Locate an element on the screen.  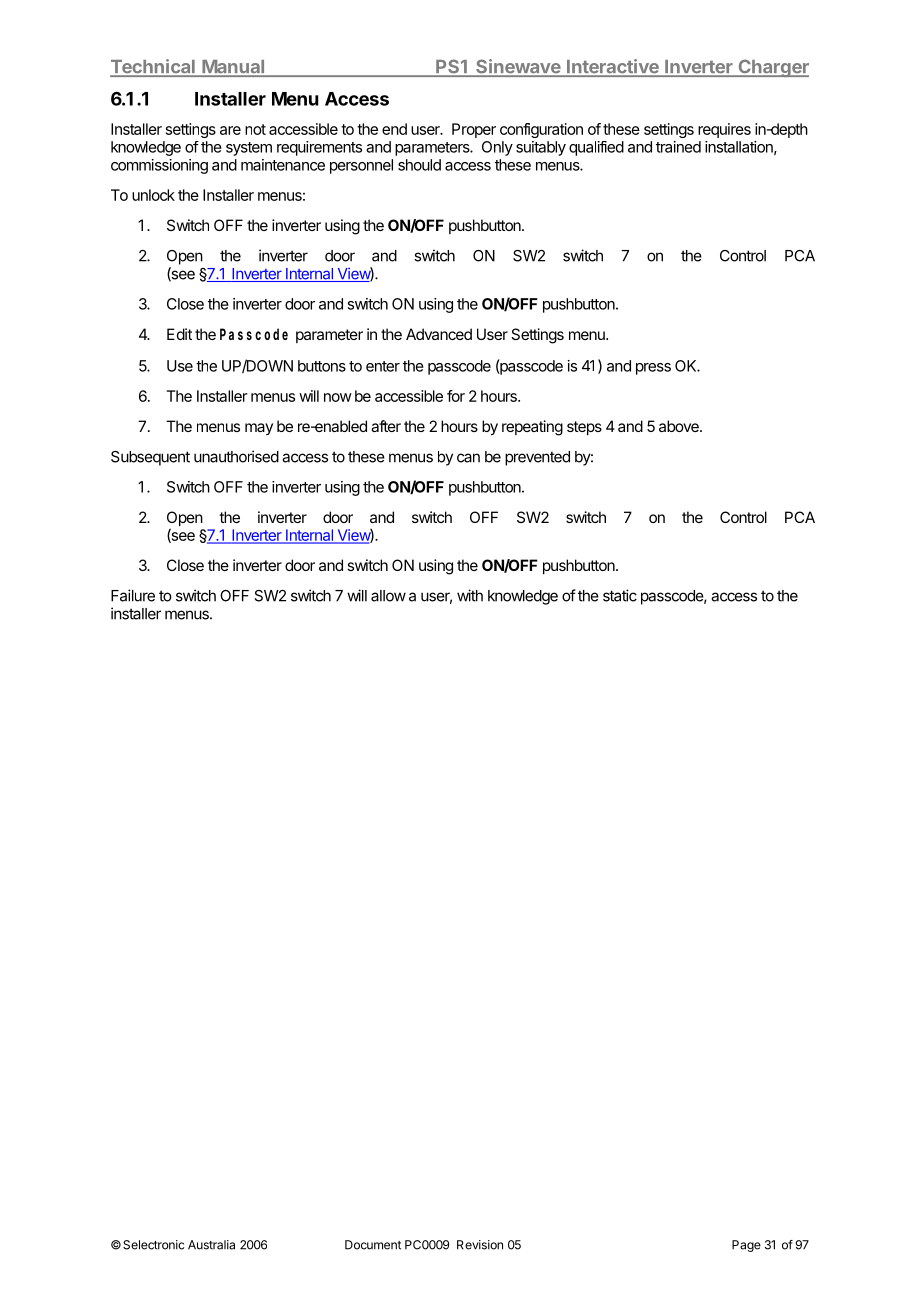
static is located at coordinates (620, 595).
